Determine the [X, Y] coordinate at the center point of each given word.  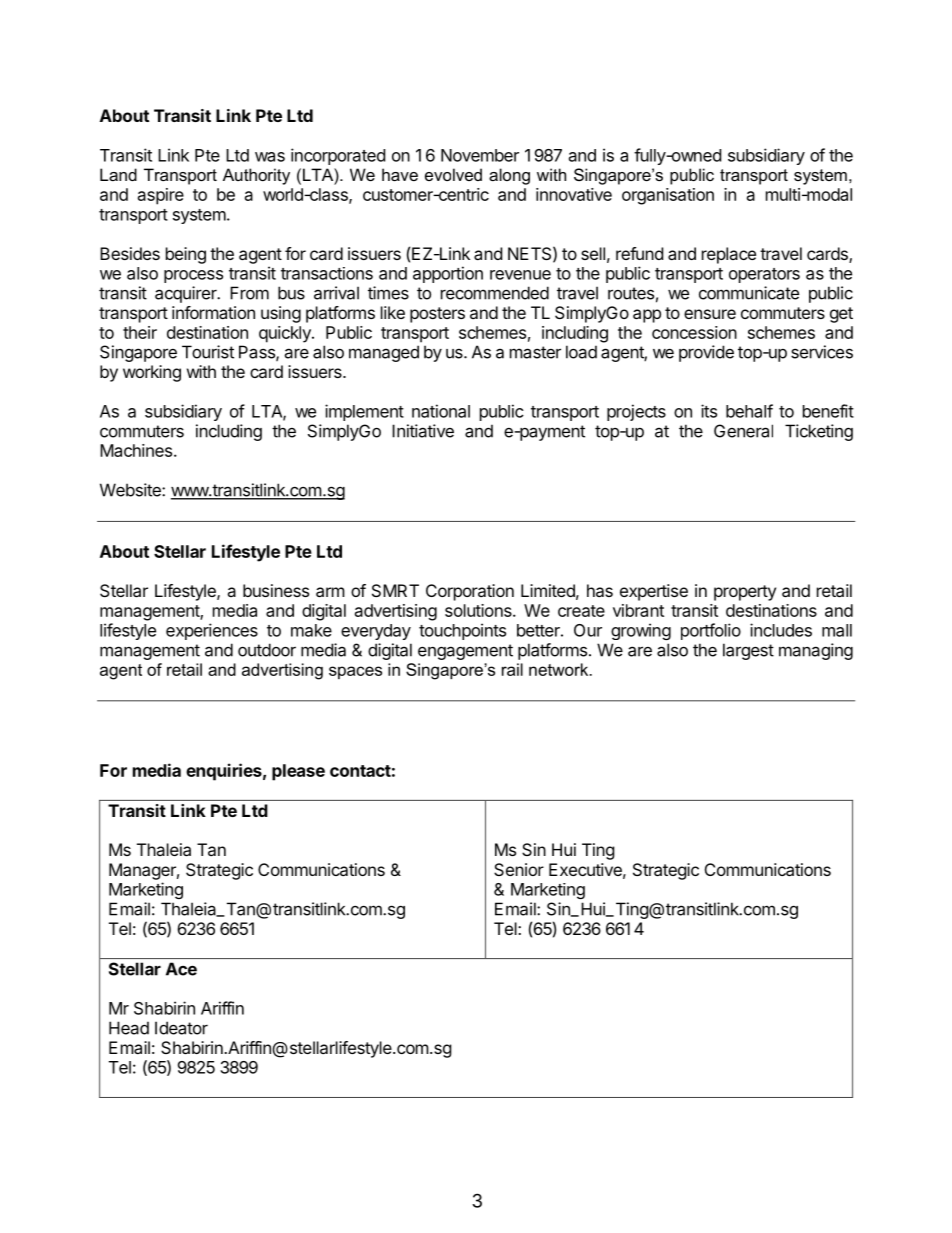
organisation [668, 196]
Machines [137, 450]
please [298, 772]
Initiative [423, 431]
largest [748, 651]
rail [512, 669]
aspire [161, 196]
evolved [453, 174]
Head [129, 1028]
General [743, 431]
